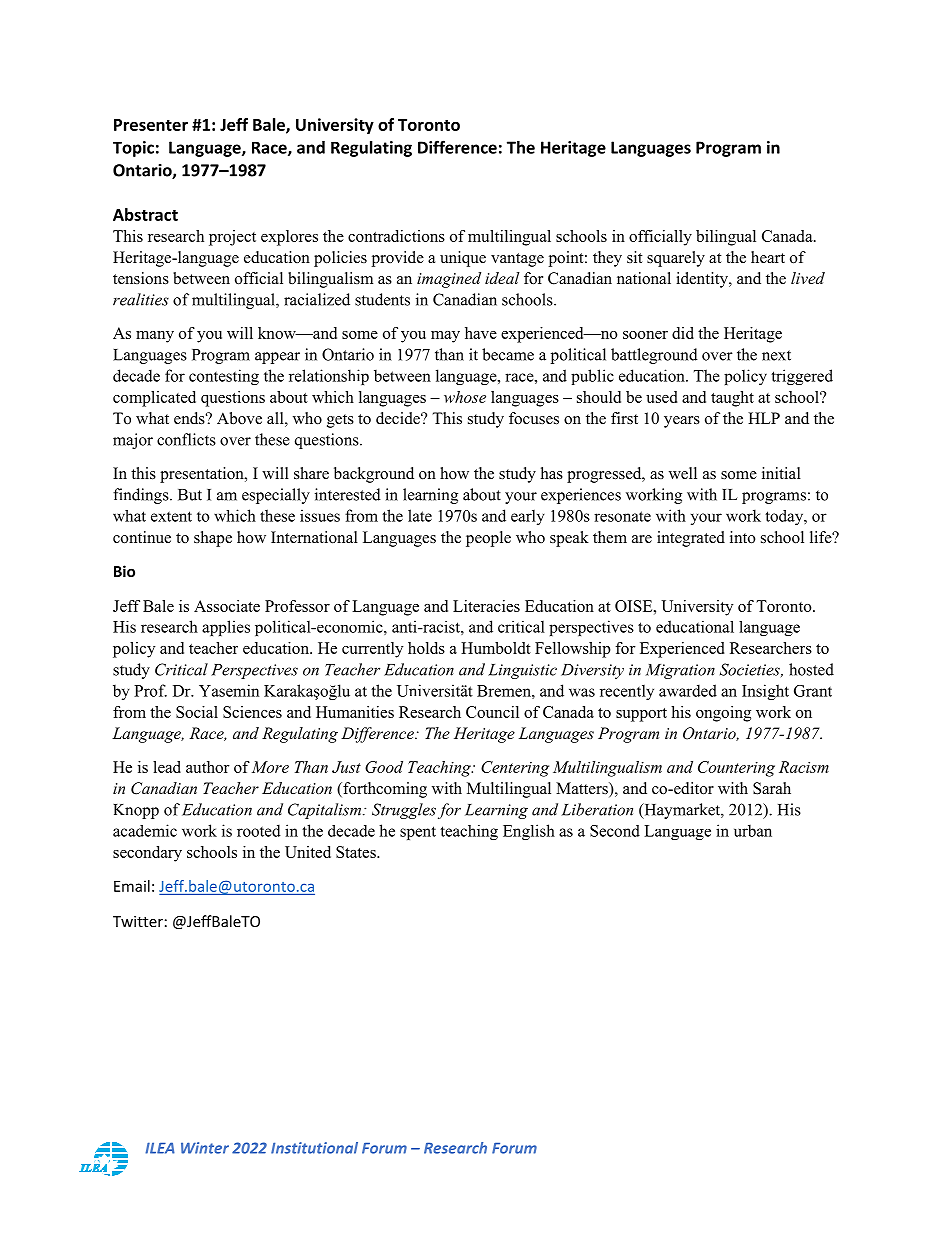 This screenshot has height=1233, width=952. What do you see at coordinates (753, 830) in the screenshot?
I see `urban` at bounding box center [753, 830].
